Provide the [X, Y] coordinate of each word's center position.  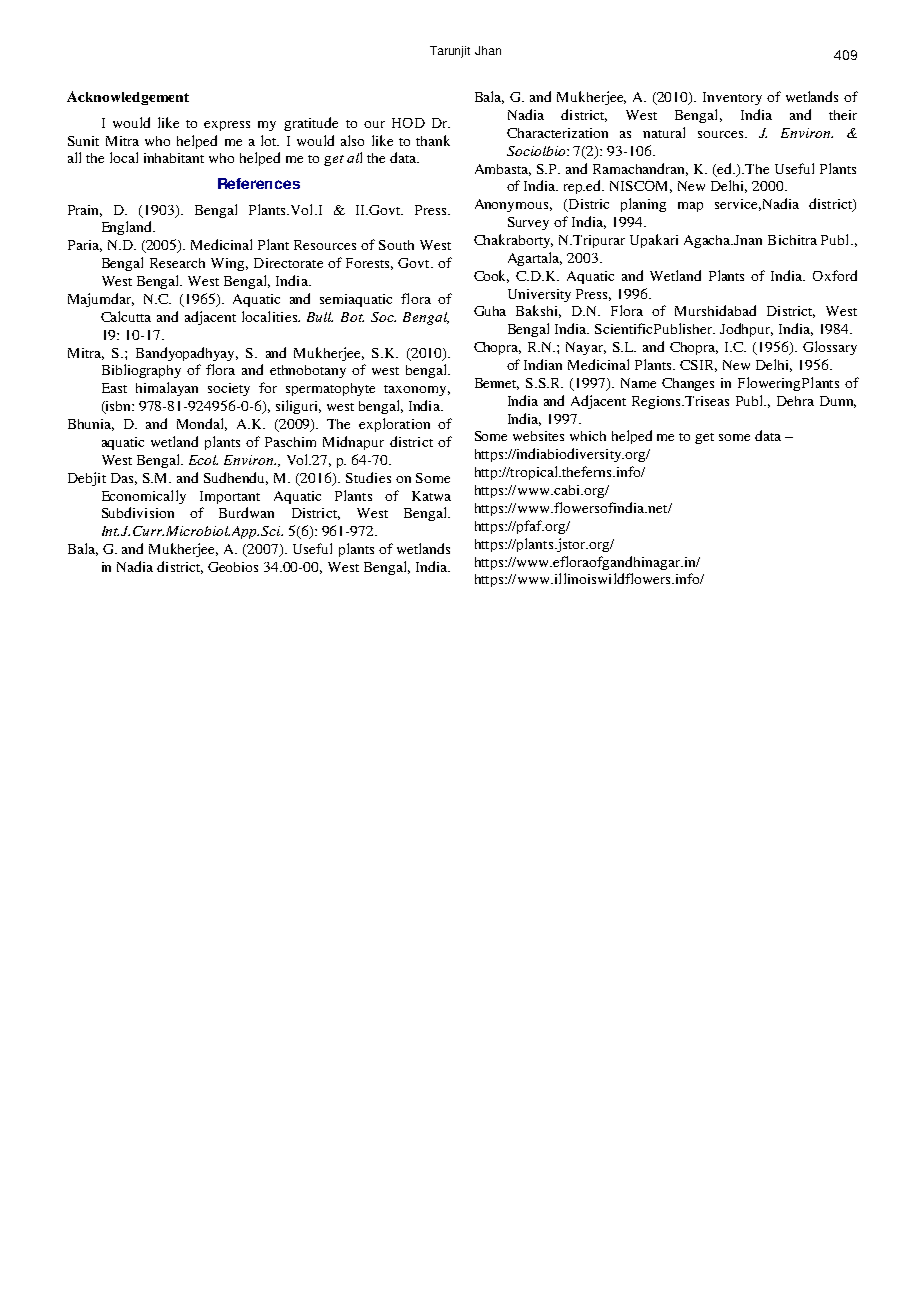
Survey [528, 223]
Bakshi [538, 311]
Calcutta [126, 316]
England [128, 228]
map [690, 207]
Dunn [838, 402]
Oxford [835, 275]
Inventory [732, 98]
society [229, 389]
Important [230, 497]
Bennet [497, 384]
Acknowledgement [128, 98]
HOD [408, 123]
